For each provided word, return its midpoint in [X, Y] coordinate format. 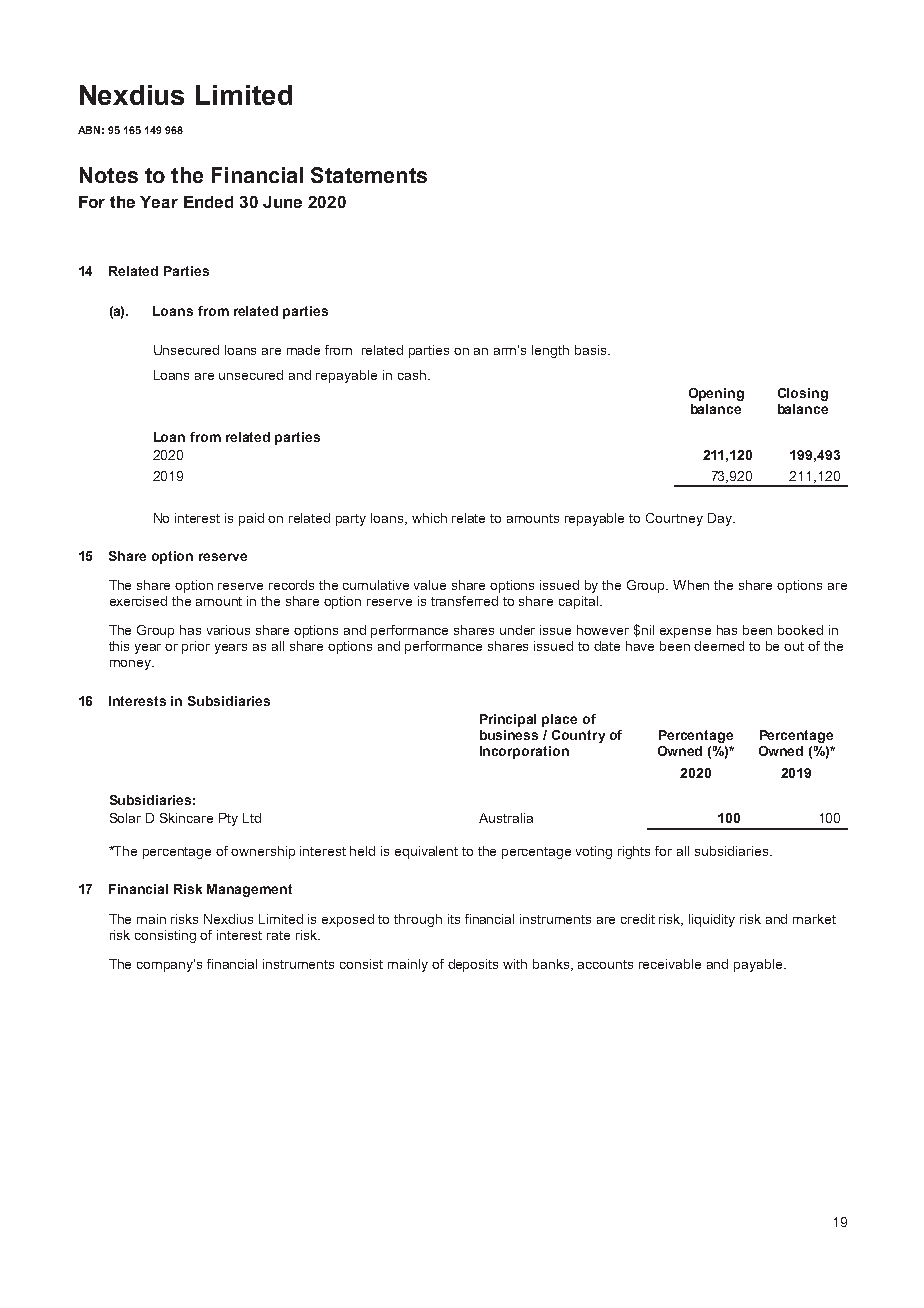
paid [251, 519]
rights [634, 852]
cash [412, 375]
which [429, 518]
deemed [719, 646]
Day [721, 519]
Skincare [186, 818]
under [517, 630]
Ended [208, 202]
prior [196, 647]
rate [278, 935]
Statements [369, 175]
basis [592, 350]
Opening [716, 394]
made [303, 350]
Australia [506, 818]
